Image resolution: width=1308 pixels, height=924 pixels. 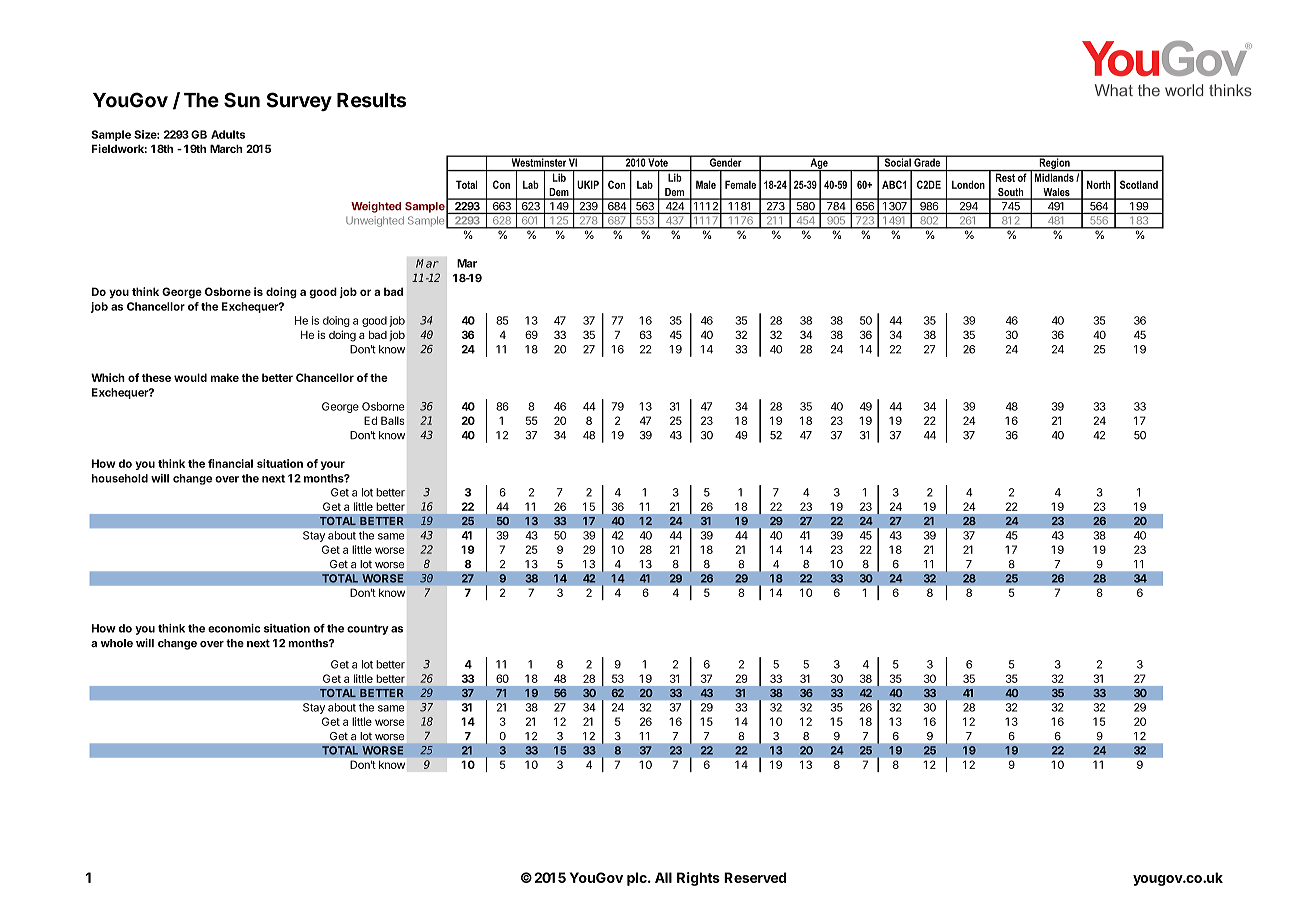 I want to click on Balls, so click(x=393, y=420).
